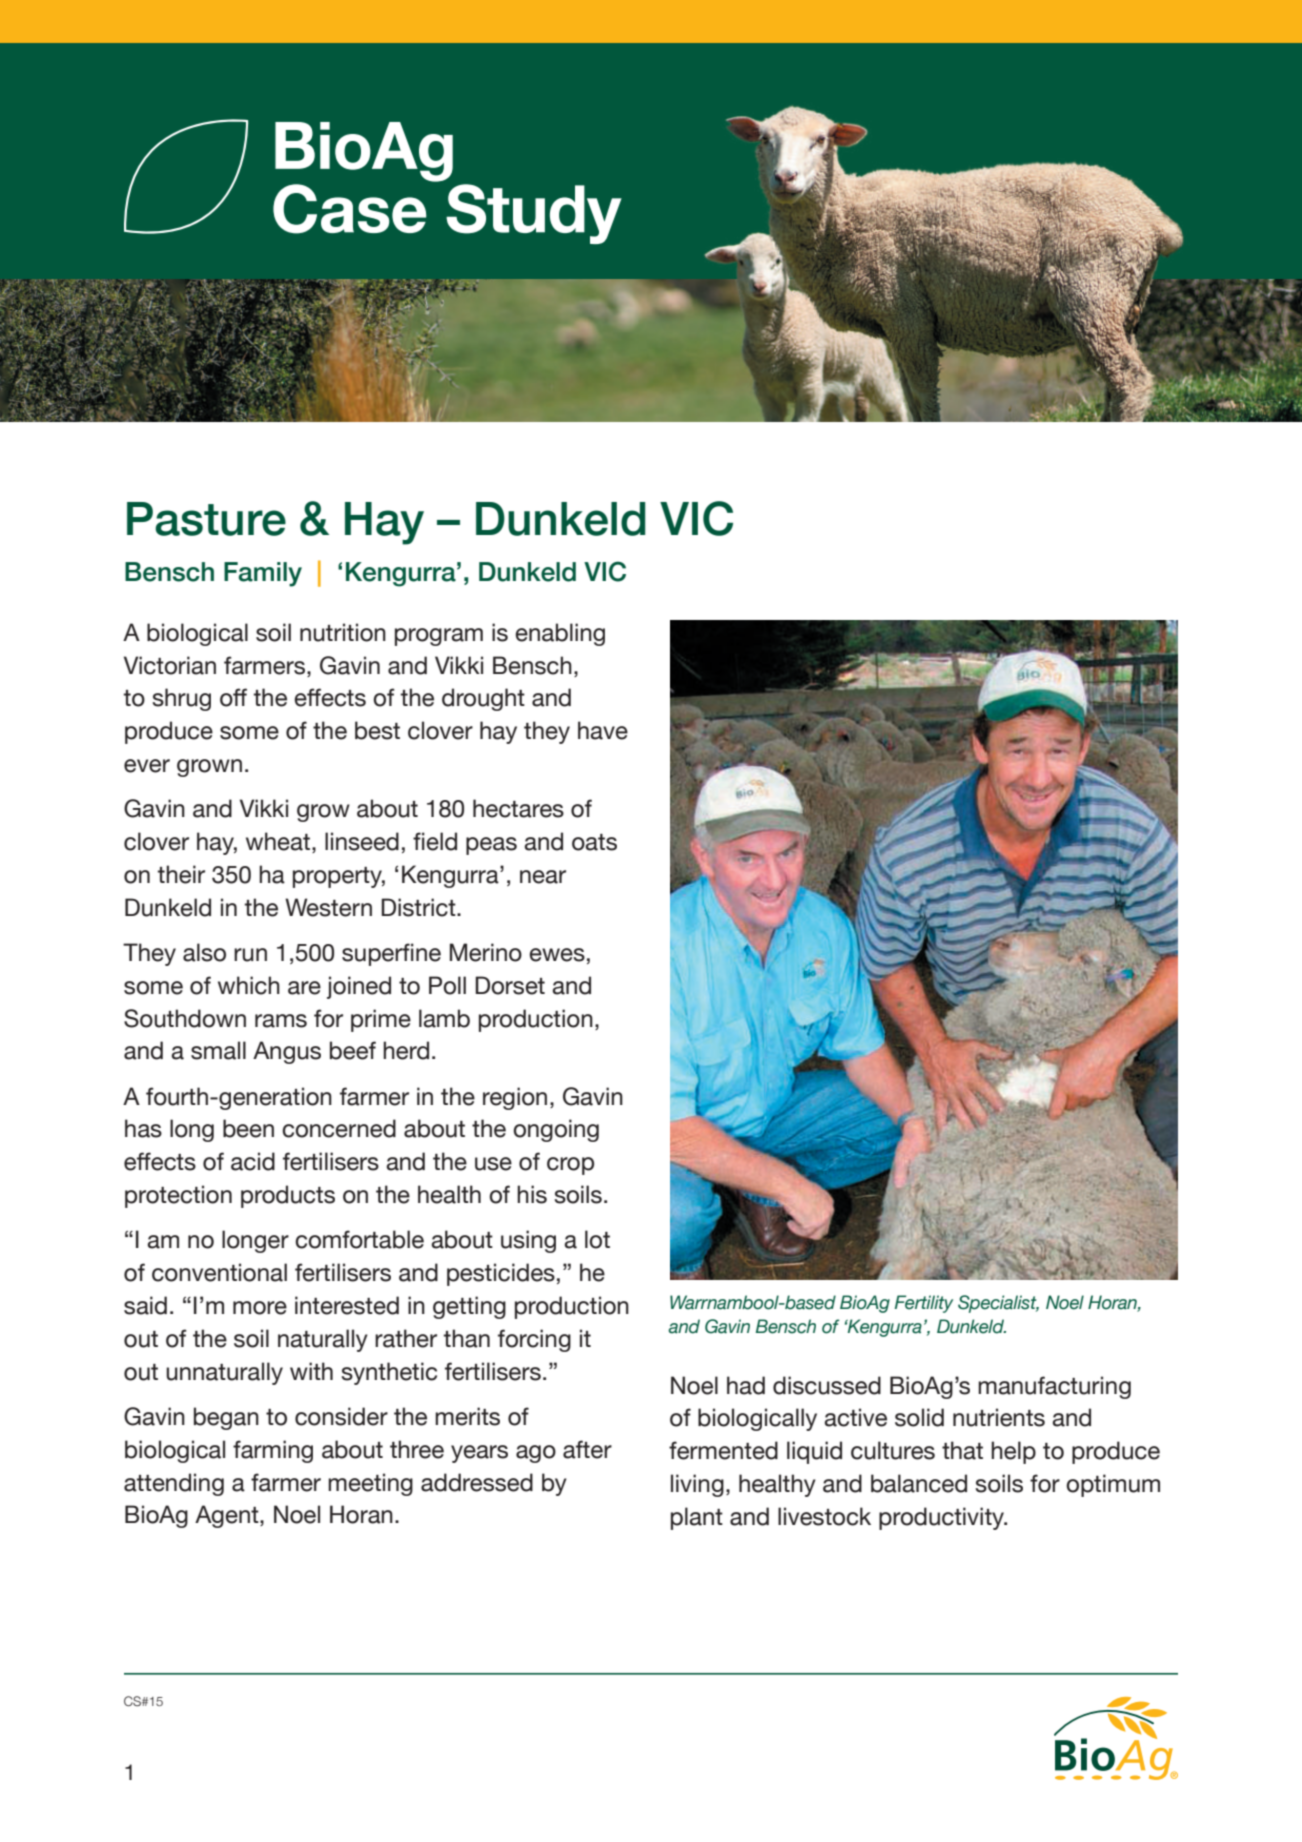 This document has height=1842, width=1302. Describe the element at coordinates (560, 634) in the document. I see `enabling` at that location.
